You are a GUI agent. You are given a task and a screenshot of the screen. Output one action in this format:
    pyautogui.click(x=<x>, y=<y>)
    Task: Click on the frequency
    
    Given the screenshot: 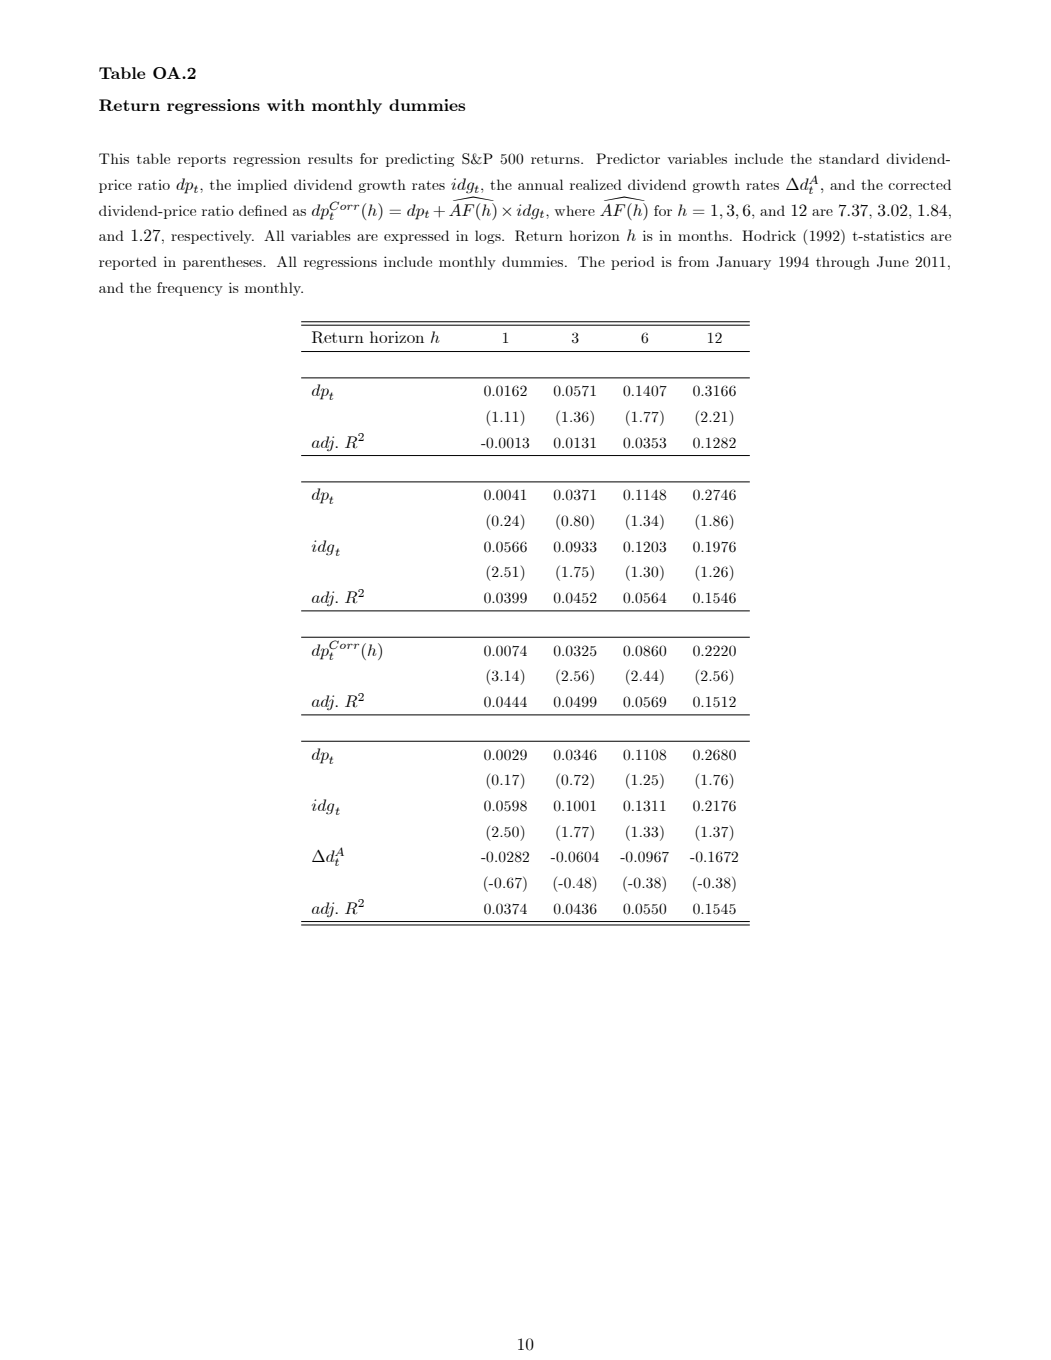 What is the action you would take?
    pyautogui.click(x=190, y=289)
